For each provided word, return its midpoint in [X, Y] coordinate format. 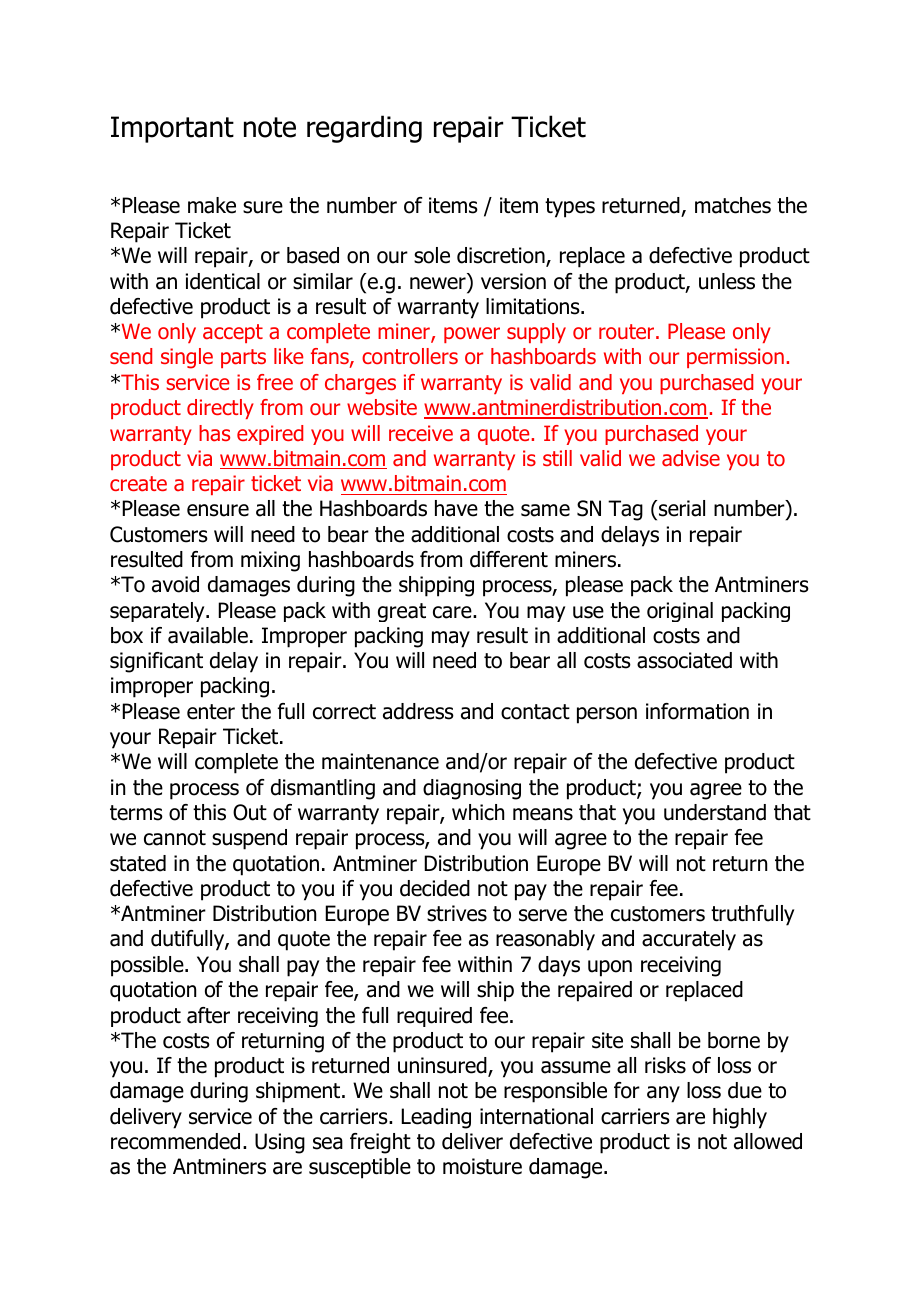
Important [172, 129]
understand [715, 812]
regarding [364, 129]
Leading [436, 1118]
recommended [175, 1141]
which [478, 812]
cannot [175, 838]
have [456, 508]
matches [733, 205]
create [138, 484]
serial [681, 508]
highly [740, 1118]
